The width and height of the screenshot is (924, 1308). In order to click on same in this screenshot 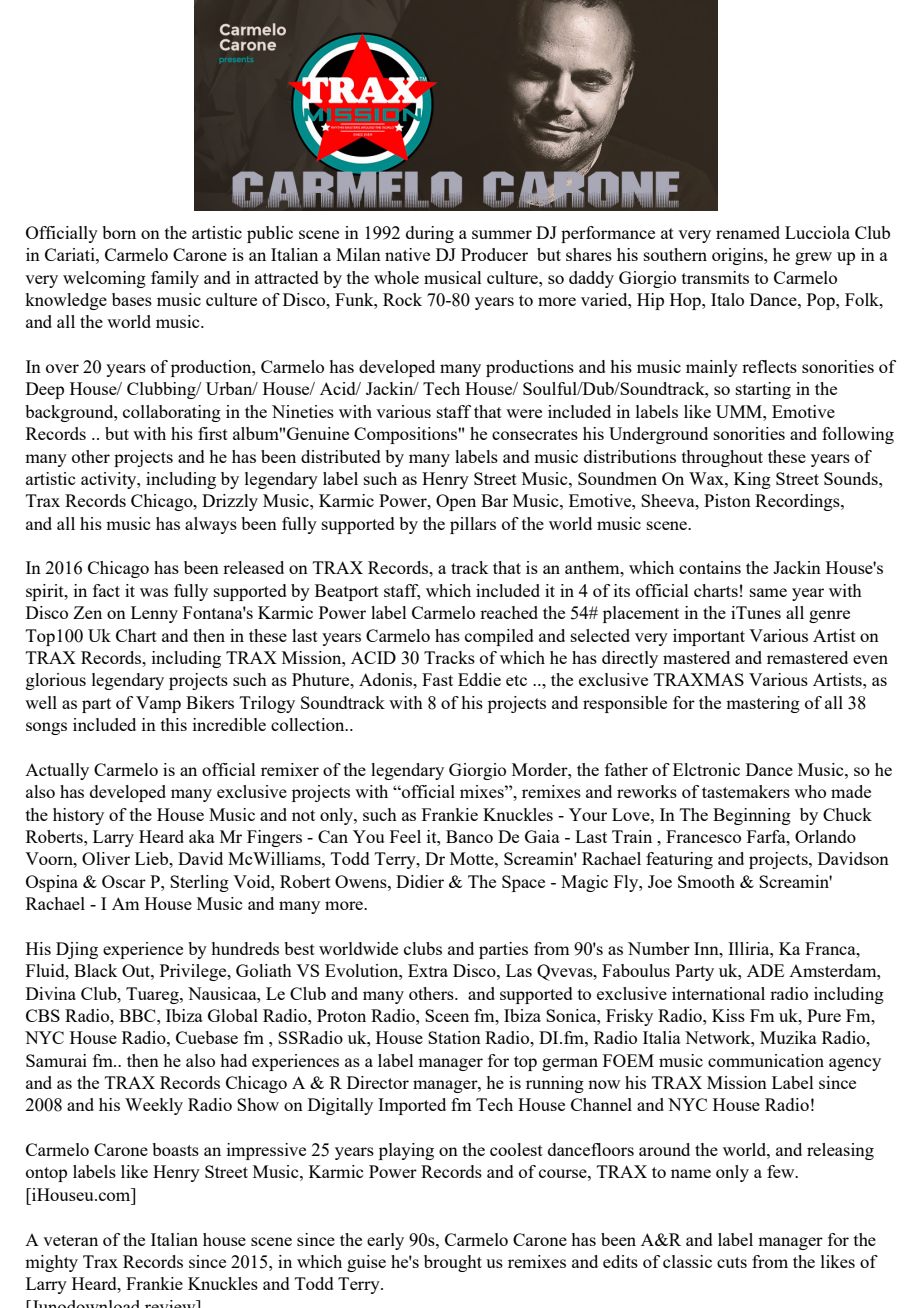, I will do `click(768, 592)`.
